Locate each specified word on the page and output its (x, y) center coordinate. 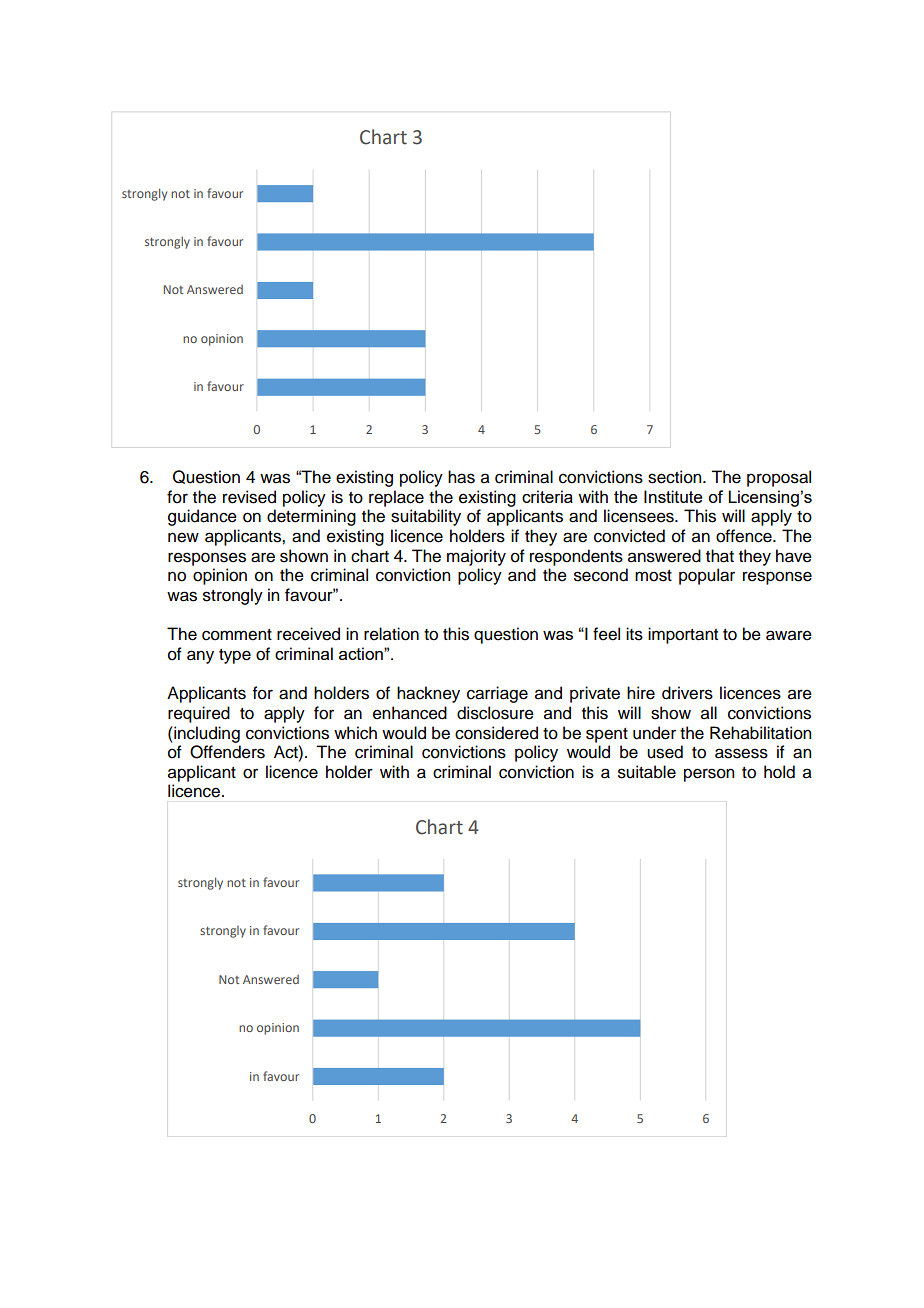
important (683, 635)
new (183, 537)
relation (391, 634)
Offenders (227, 752)
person (709, 775)
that (720, 556)
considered (496, 733)
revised (249, 497)
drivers (687, 693)
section (676, 477)
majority (476, 557)
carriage (497, 694)
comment (237, 635)
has (461, 477)
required (199, 714)
